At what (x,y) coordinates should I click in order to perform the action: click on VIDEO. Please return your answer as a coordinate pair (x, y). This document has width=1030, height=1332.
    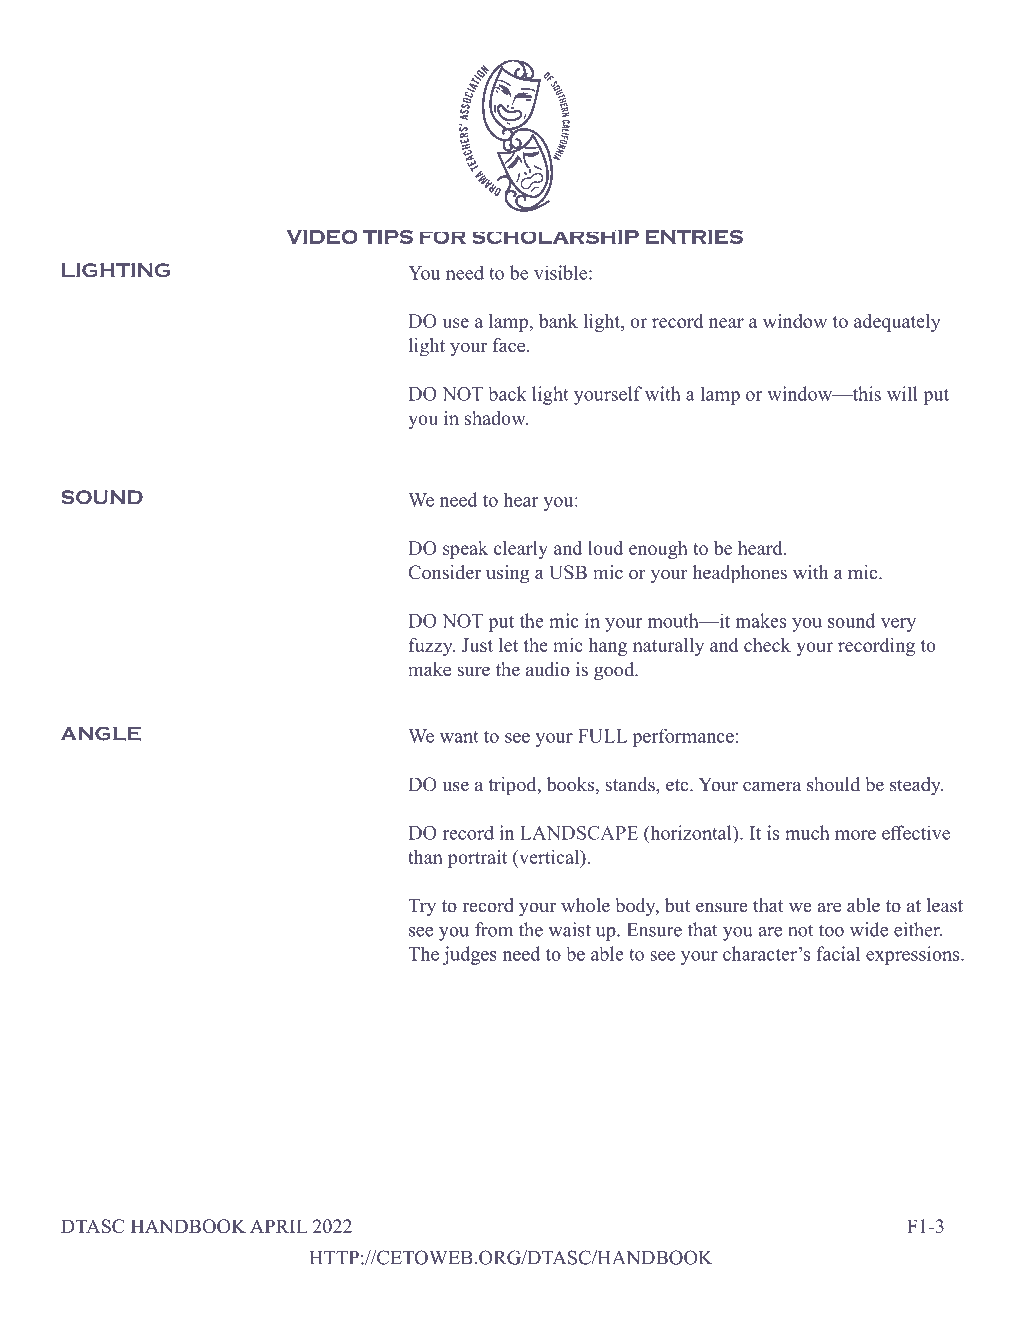
    Looking at the image, I should click on (322, 237).
